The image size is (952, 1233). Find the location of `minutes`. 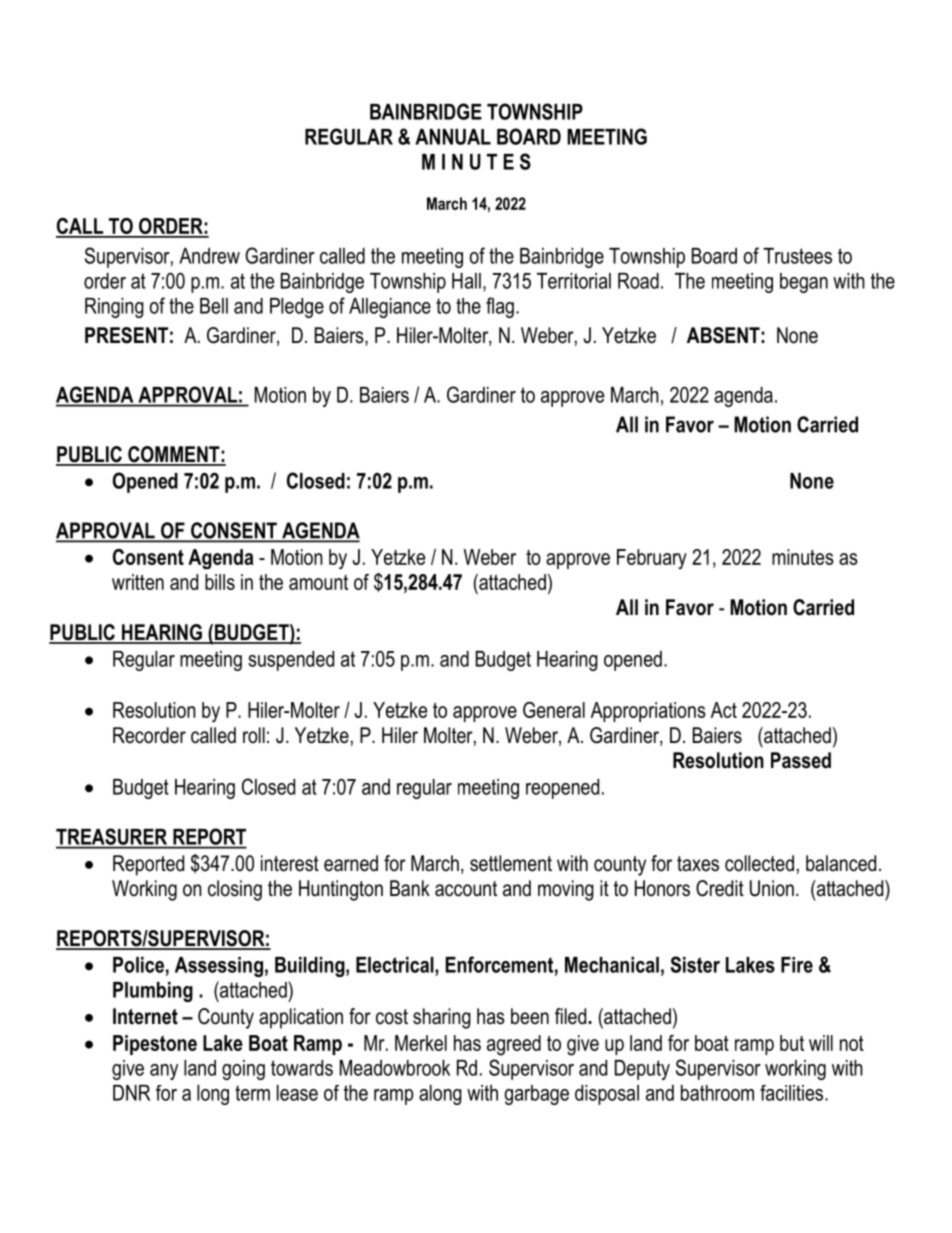

minutes is located at coordinates (803, 557).
